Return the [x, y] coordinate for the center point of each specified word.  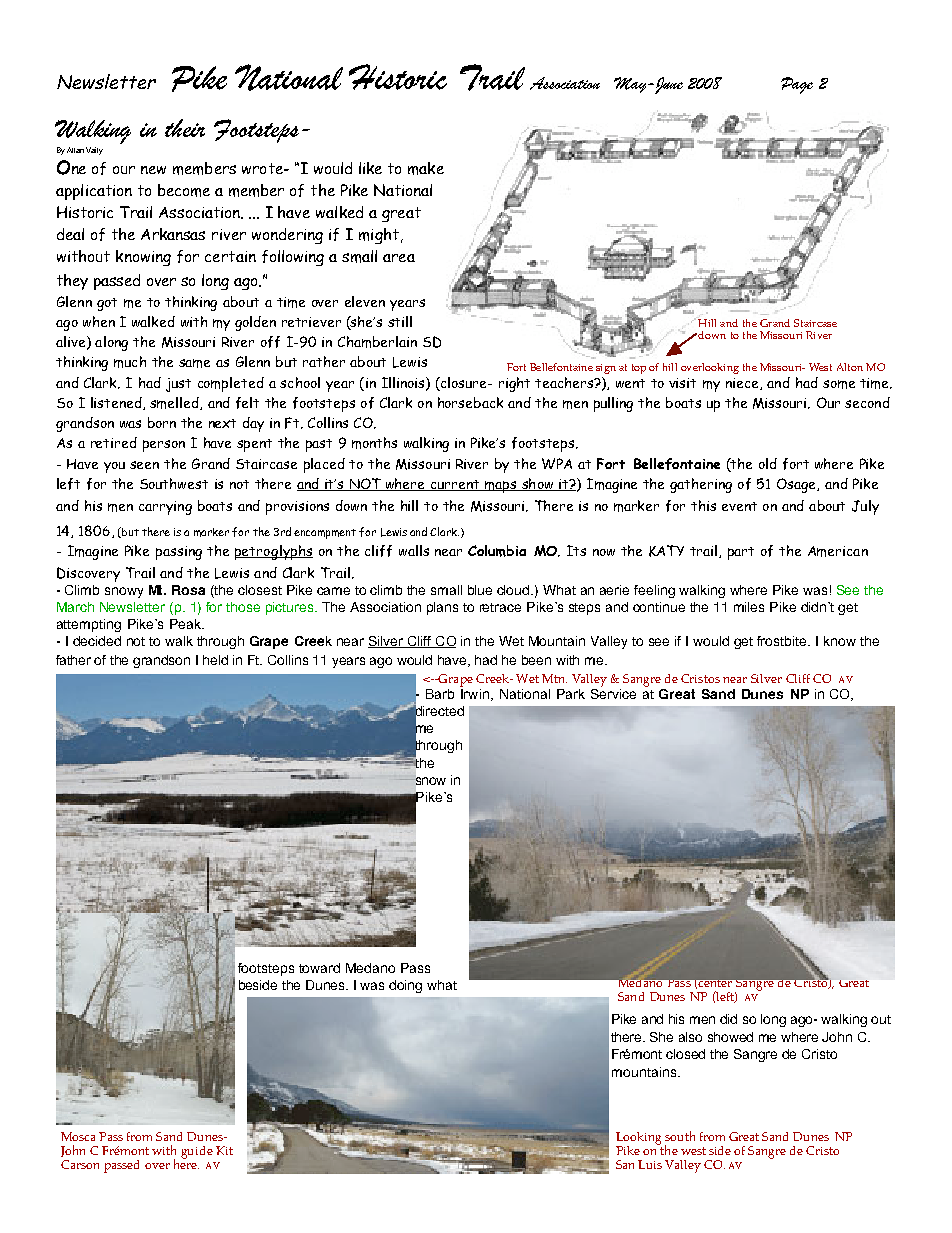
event [739, 506]
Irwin [474, 692]
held [215, 660]
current [455, 485]
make [426, 168]
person [164, 446]
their [185, 128]
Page [797, 85]
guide [197, 1152]
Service [613, 692]
